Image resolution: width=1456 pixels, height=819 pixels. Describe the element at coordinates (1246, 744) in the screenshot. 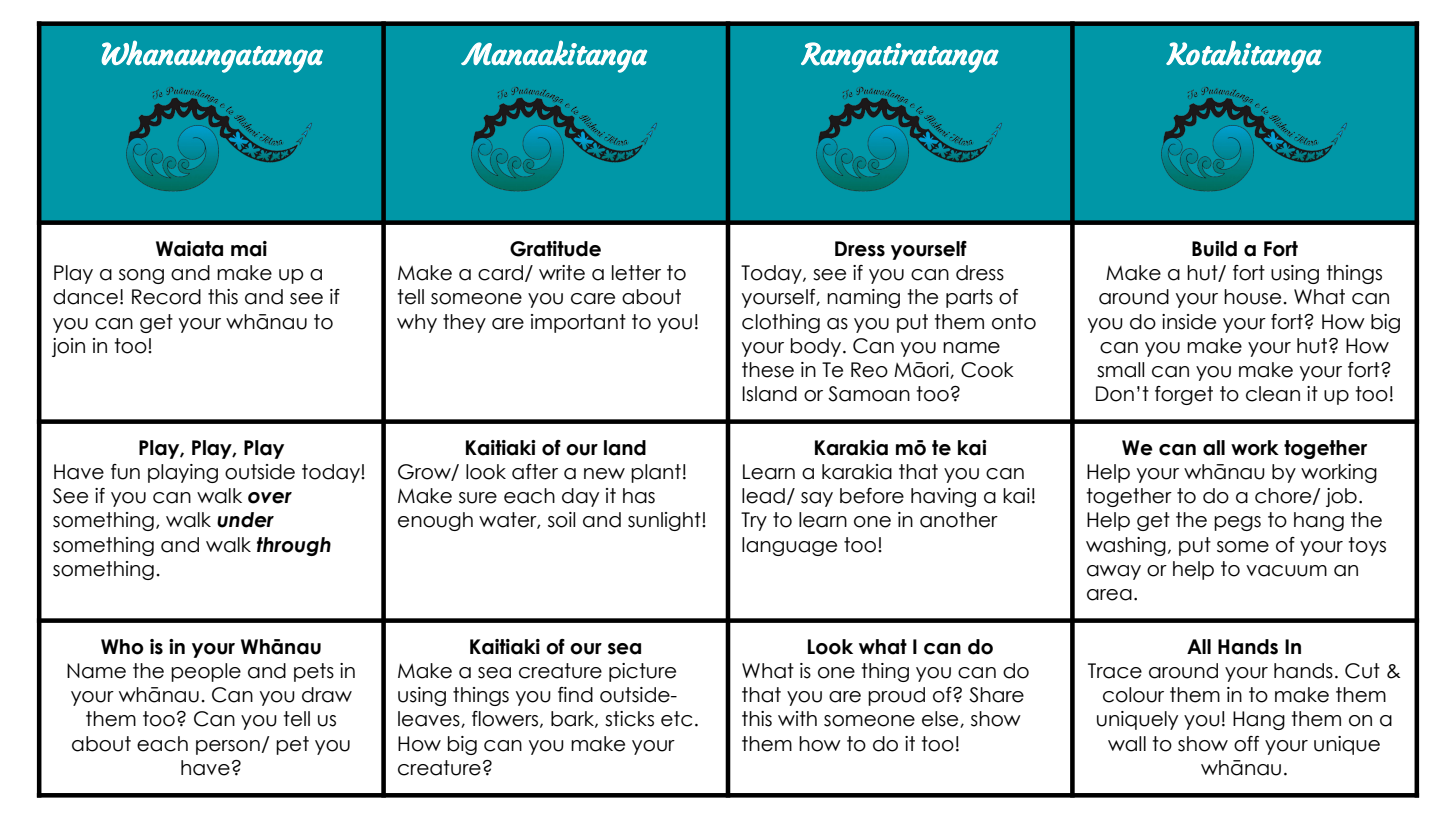

I see `off` at that location.
